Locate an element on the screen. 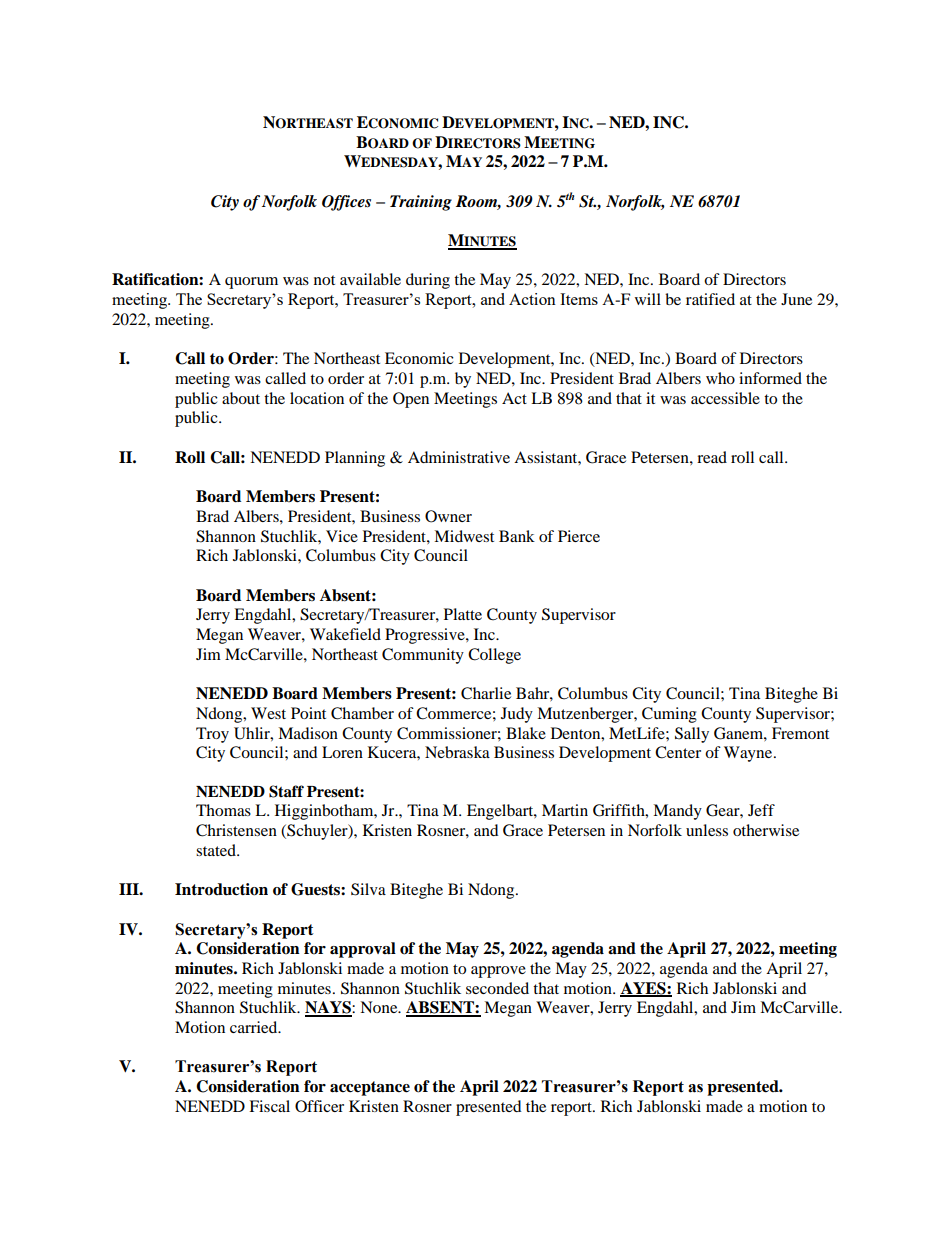  Fiscal is located at coordinates (269, 1106).
